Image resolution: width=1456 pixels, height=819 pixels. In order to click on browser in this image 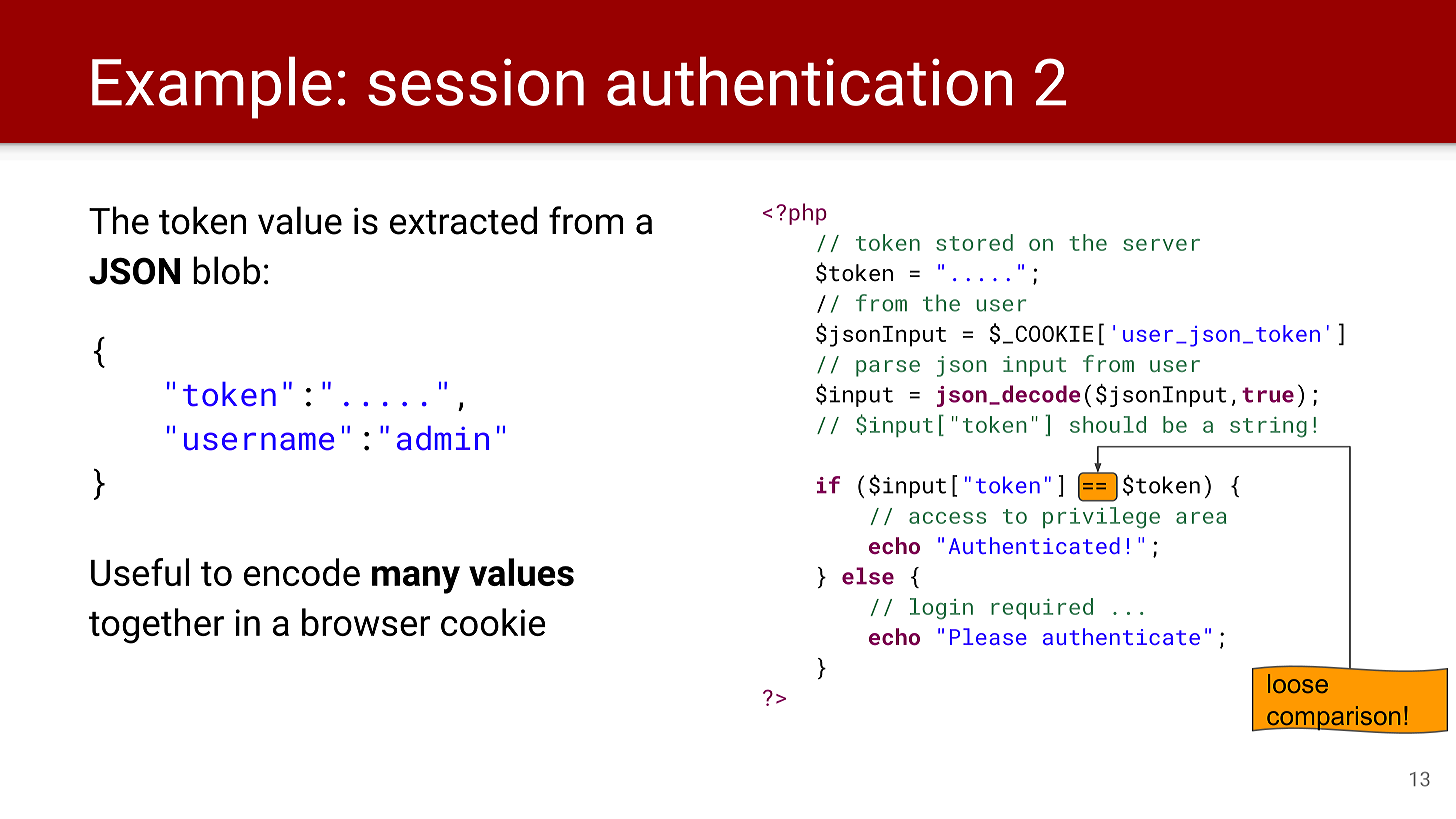, I will do `click(366, 622)`.
